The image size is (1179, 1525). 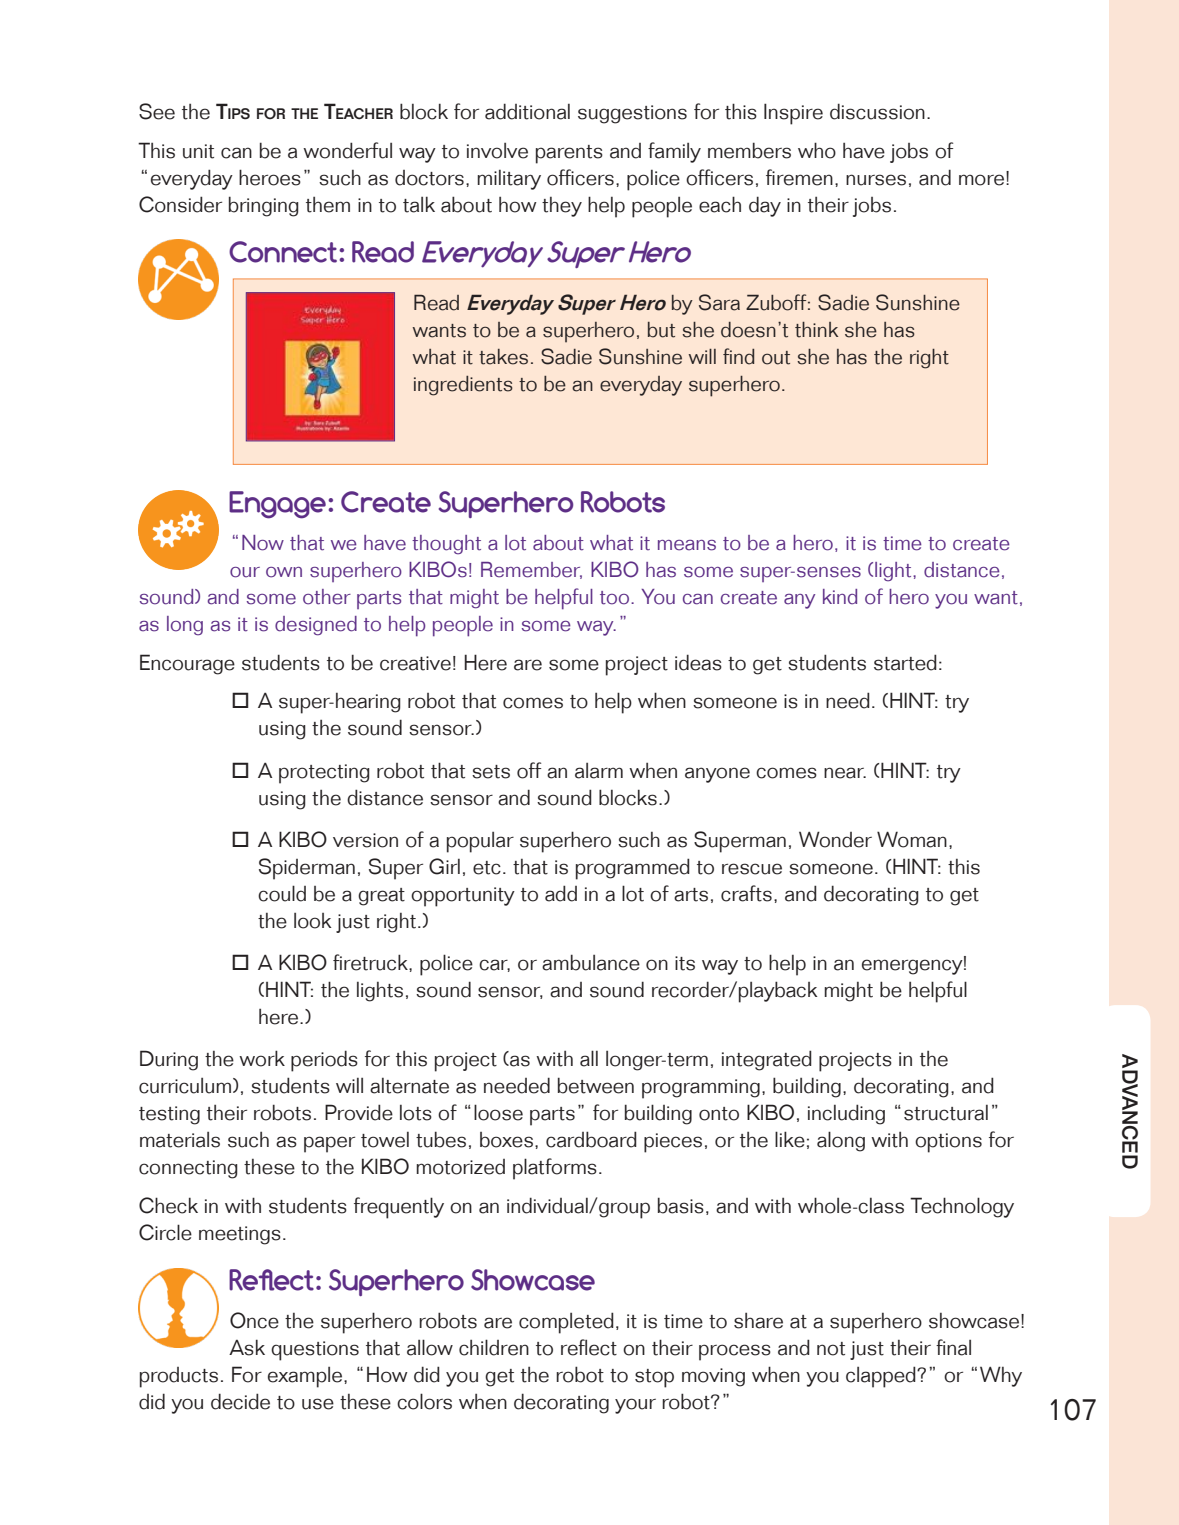 I want to click on decide, so click(x=240, y=1401).
